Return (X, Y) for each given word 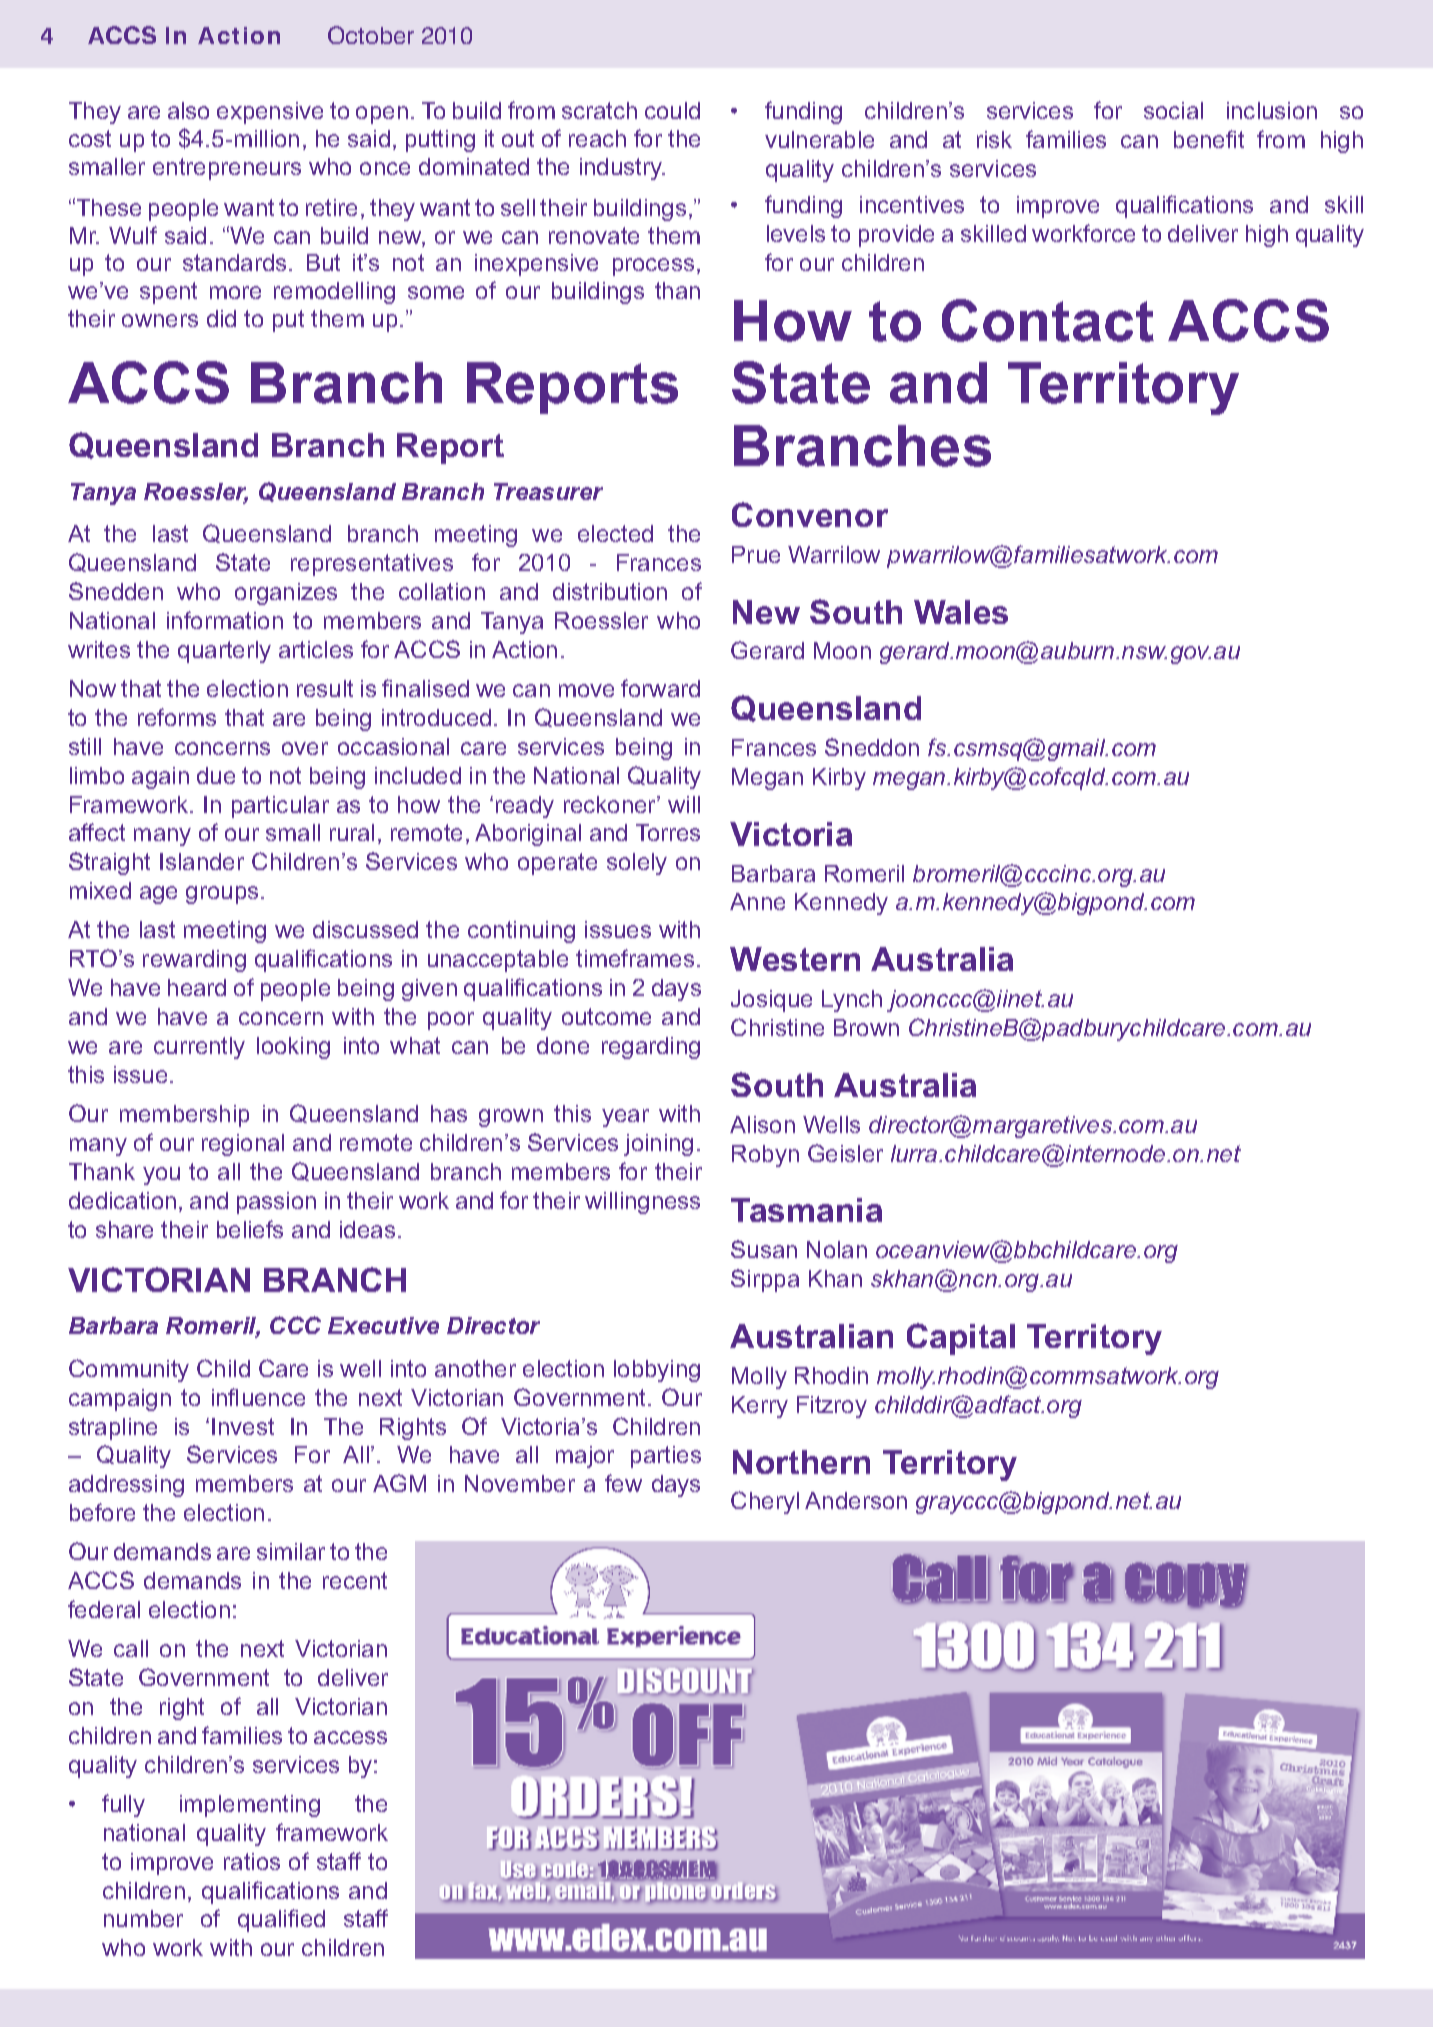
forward (660, 688)
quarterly (224, 652)
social (1173, 110)
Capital (961, 1339)
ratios (252, 1861)
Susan (764, 1249)
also (188, 110)
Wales (961, 612)
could (672, 110)
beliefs (250, 1229)
